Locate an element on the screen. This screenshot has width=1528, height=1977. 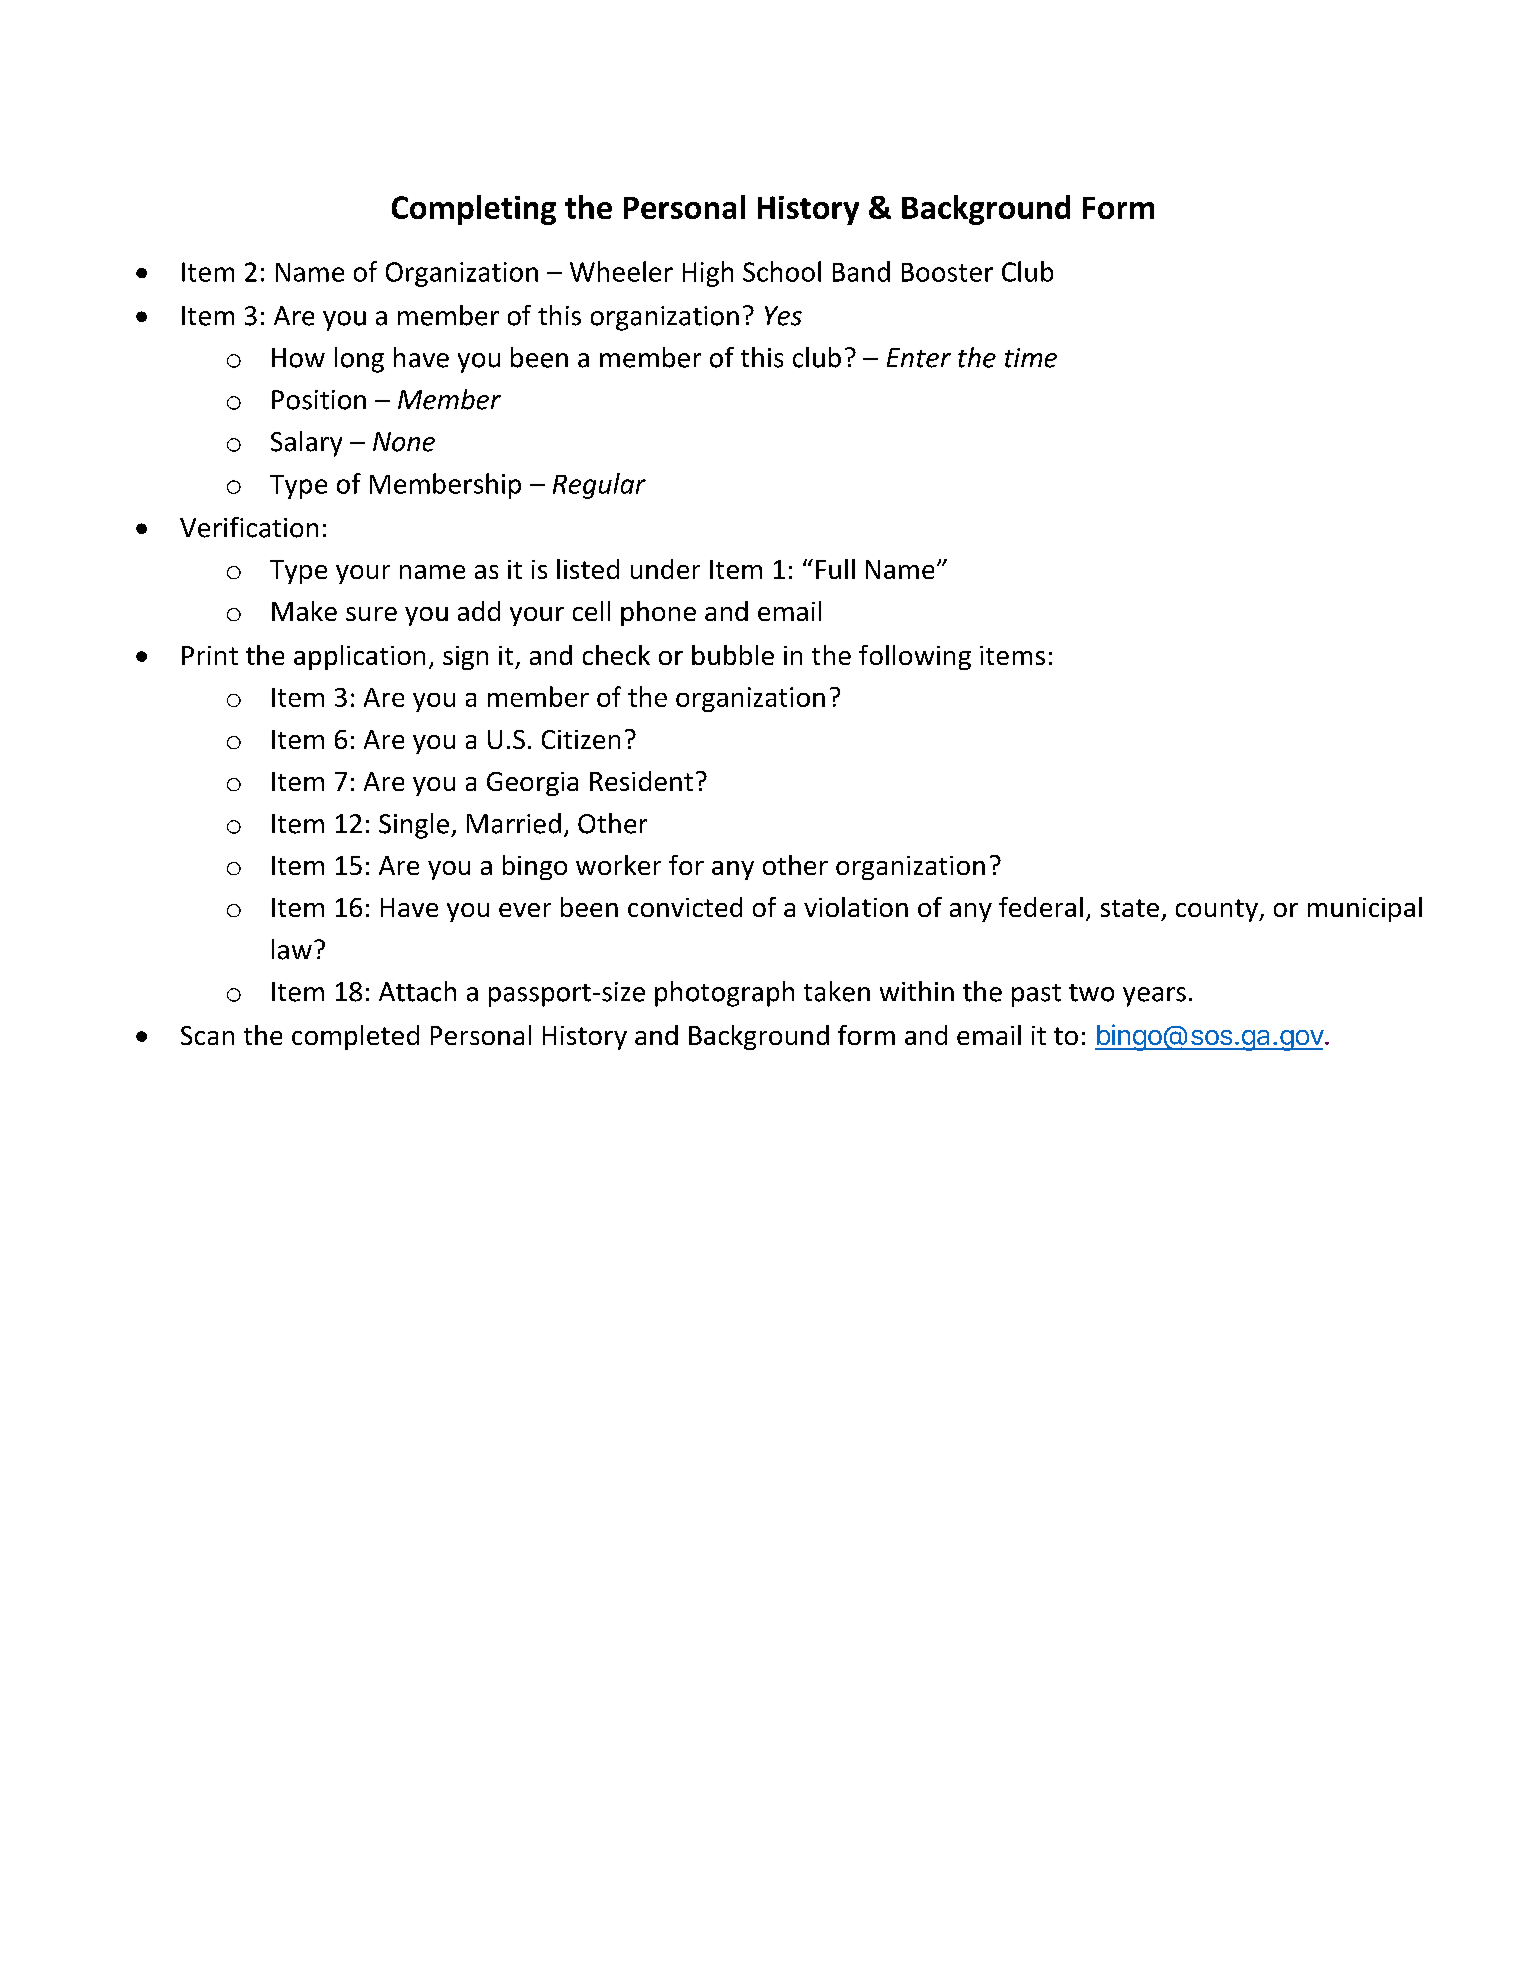
Enter is located at coordinates (919, 358).
